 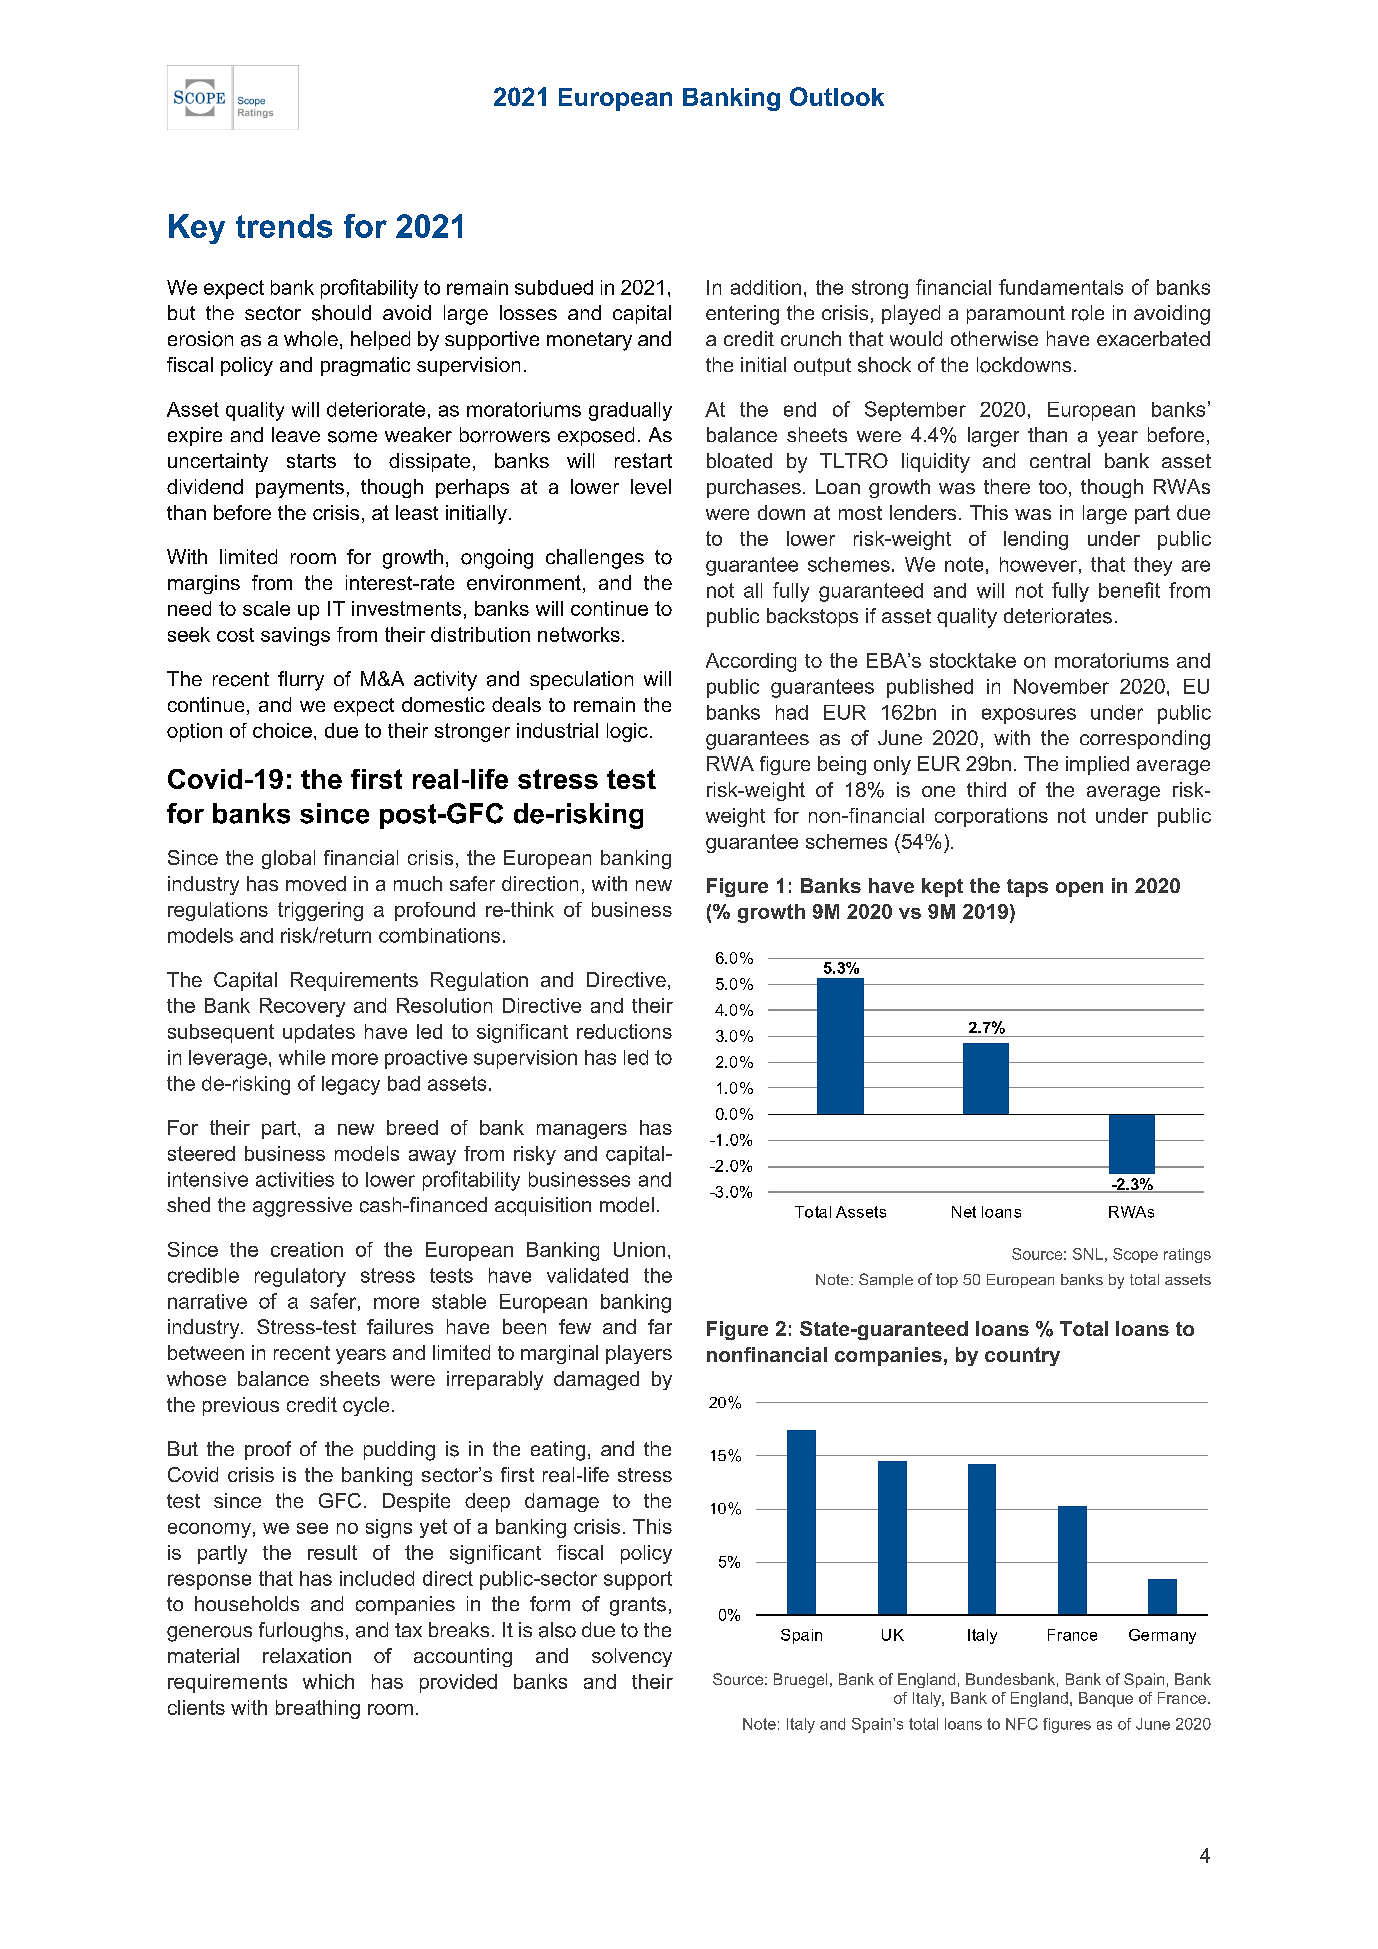 I want to click on Banque, so click(x=1106, y=1699).
